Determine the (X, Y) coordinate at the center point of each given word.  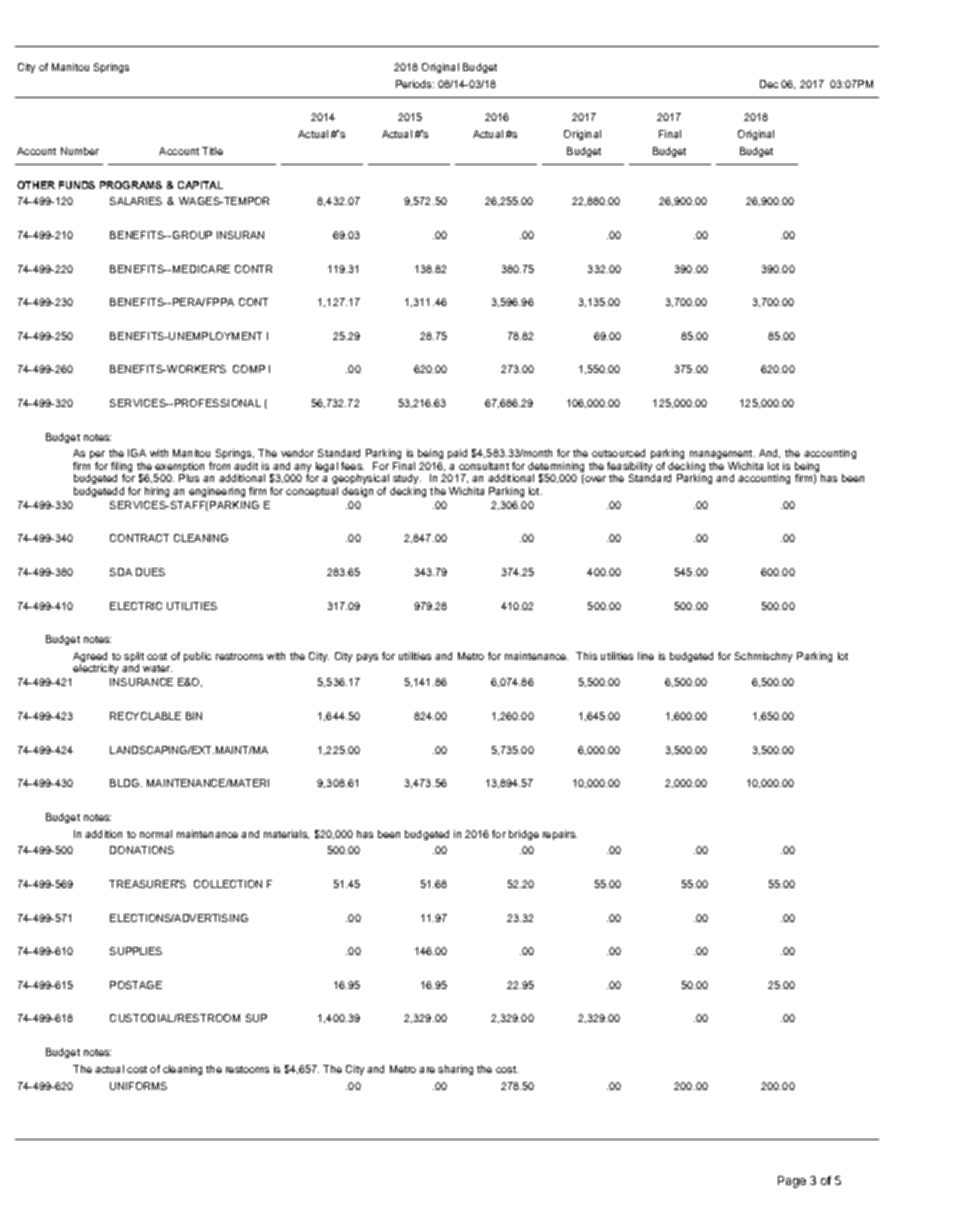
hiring (157, 492)
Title (212, 151)
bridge (524, 835)
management (722, 456)
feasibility (631, 468)
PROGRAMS (131, 185)
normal (156, 834)
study (407, 481)
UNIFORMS (138, 1086)
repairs (560, 835)
